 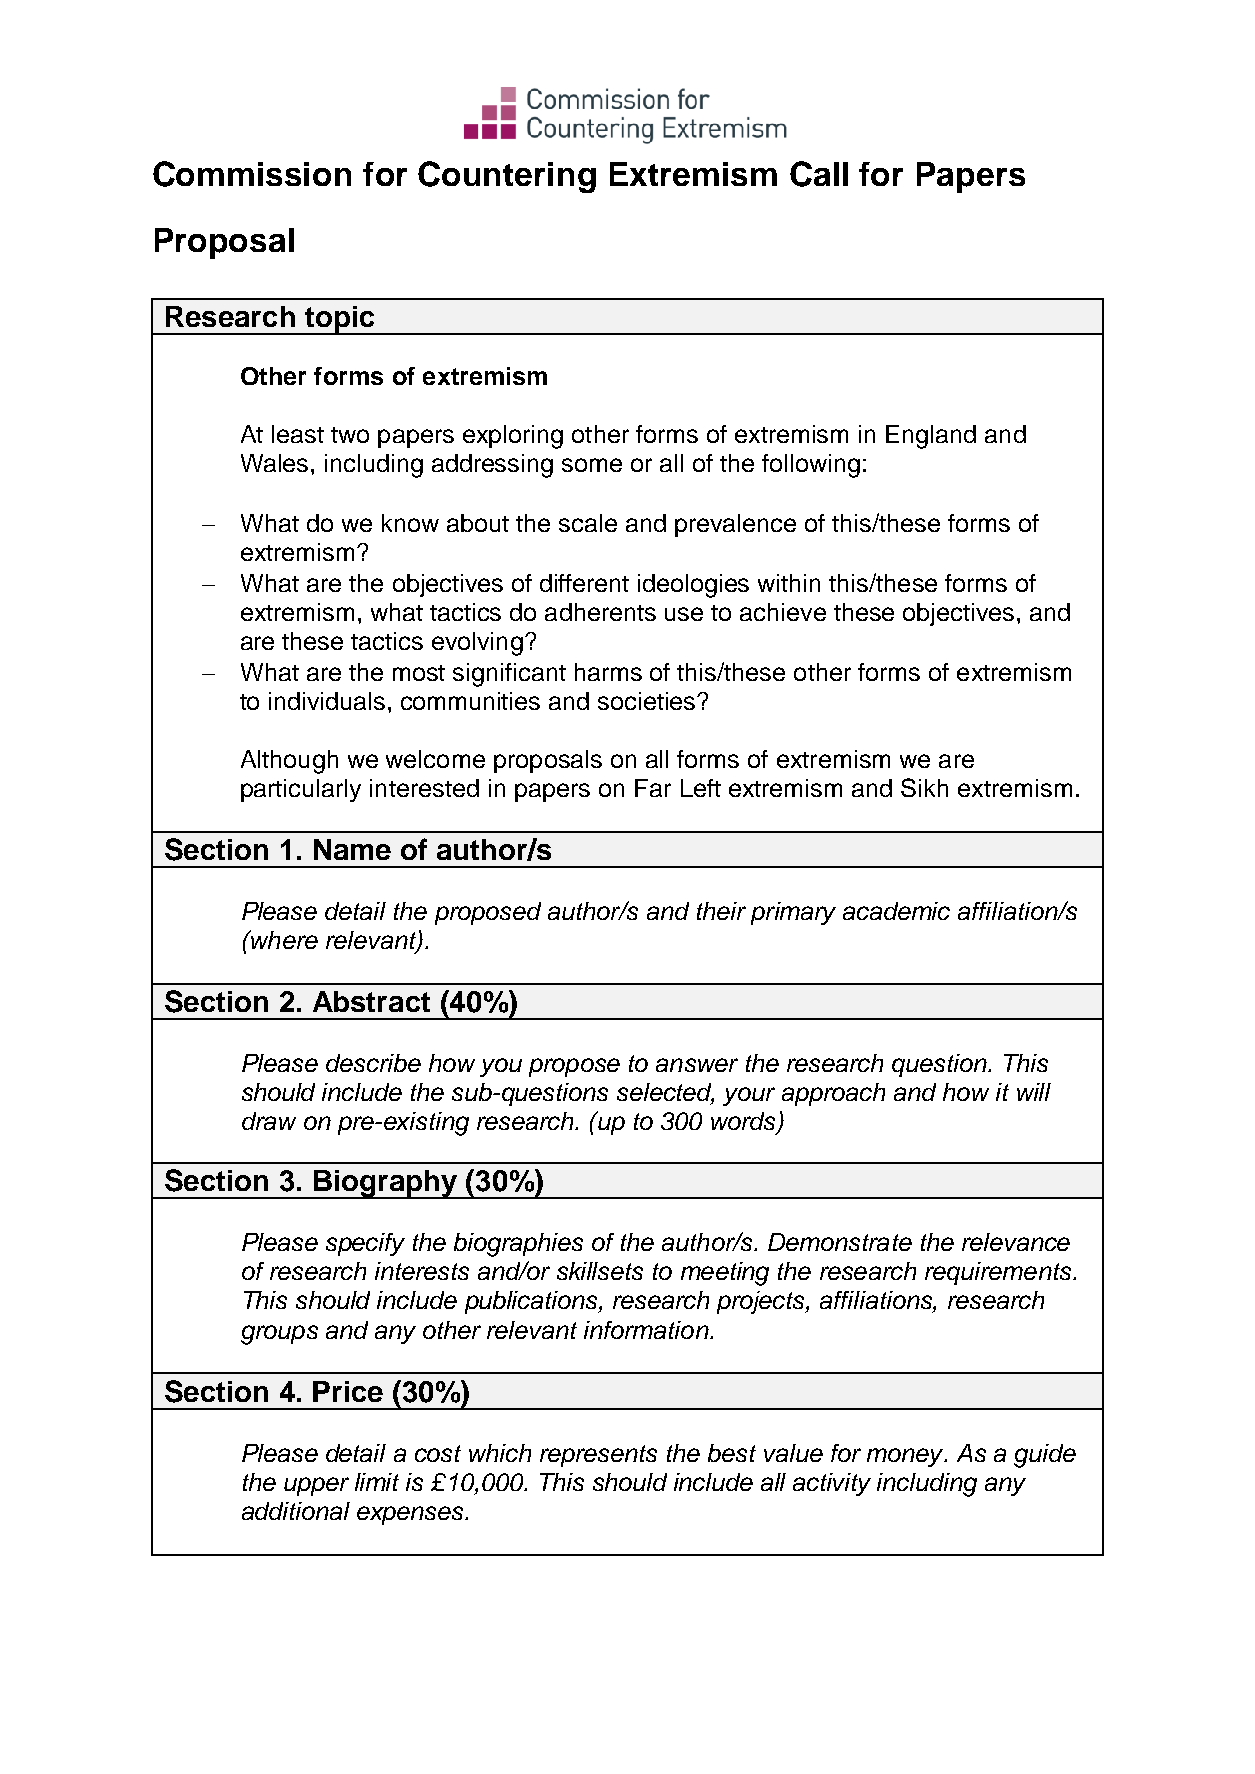 I want to click on use, so click(x=684, y=614).
